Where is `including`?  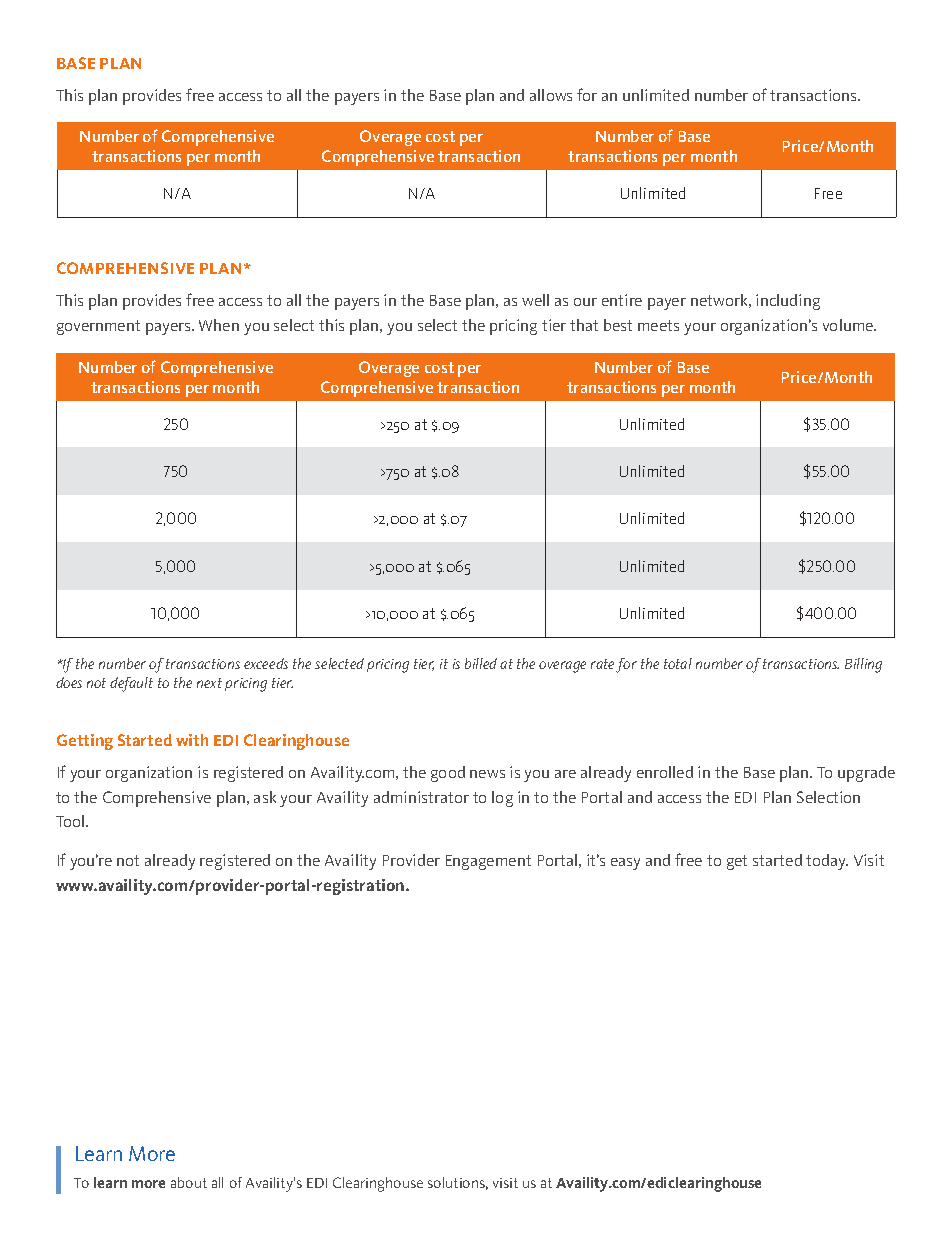
including is located at coordinates (788, 302).
